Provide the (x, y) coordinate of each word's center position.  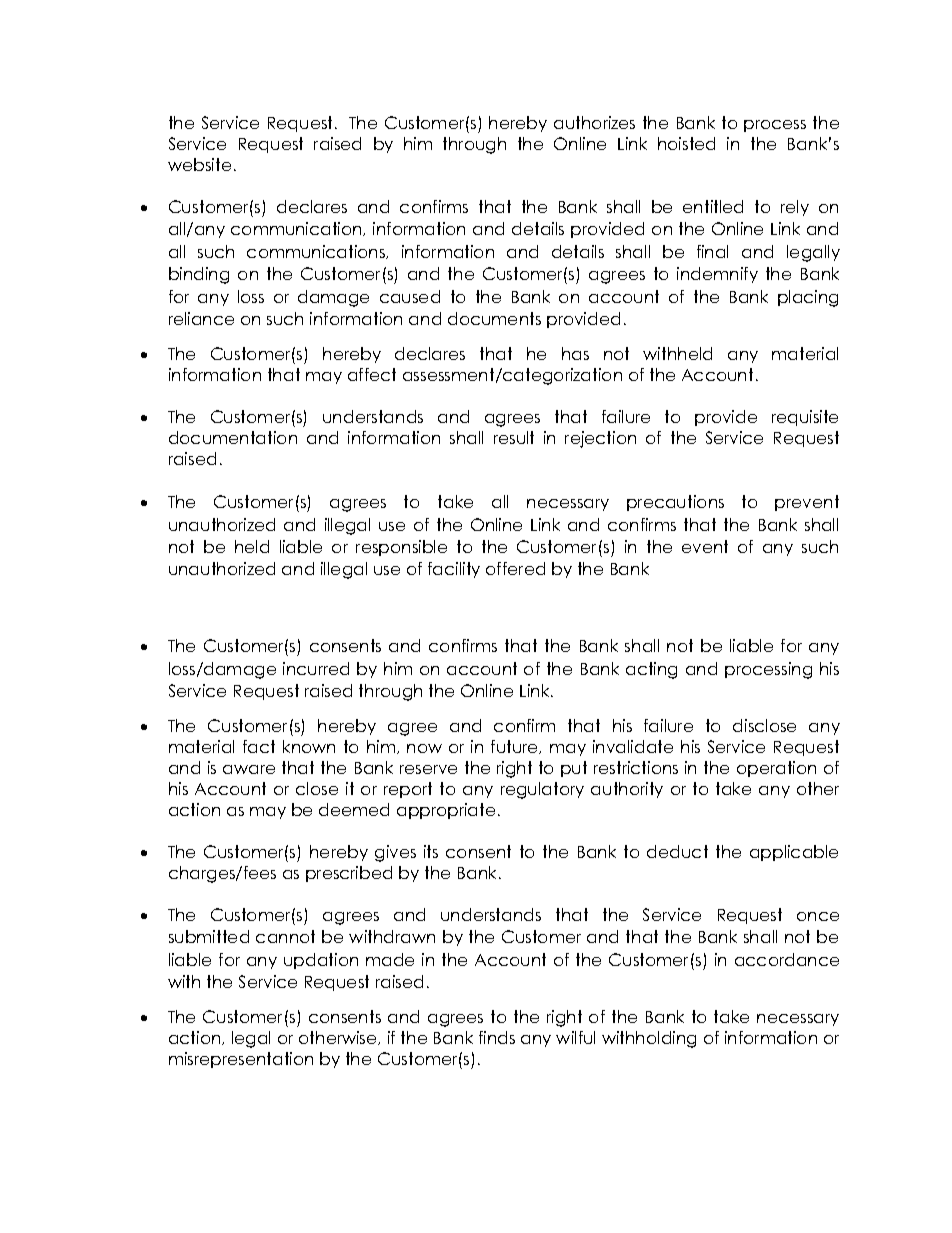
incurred (316, 668)
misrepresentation (241, 1060)
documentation (233, 437)
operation (776, 769)
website (199, 164)
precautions (675, 503)
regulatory (542, 790)
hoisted (686, 143)
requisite (805, 418)
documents (494, 318)
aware (249, 769)
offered (515, 568)
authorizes (594, 122)
